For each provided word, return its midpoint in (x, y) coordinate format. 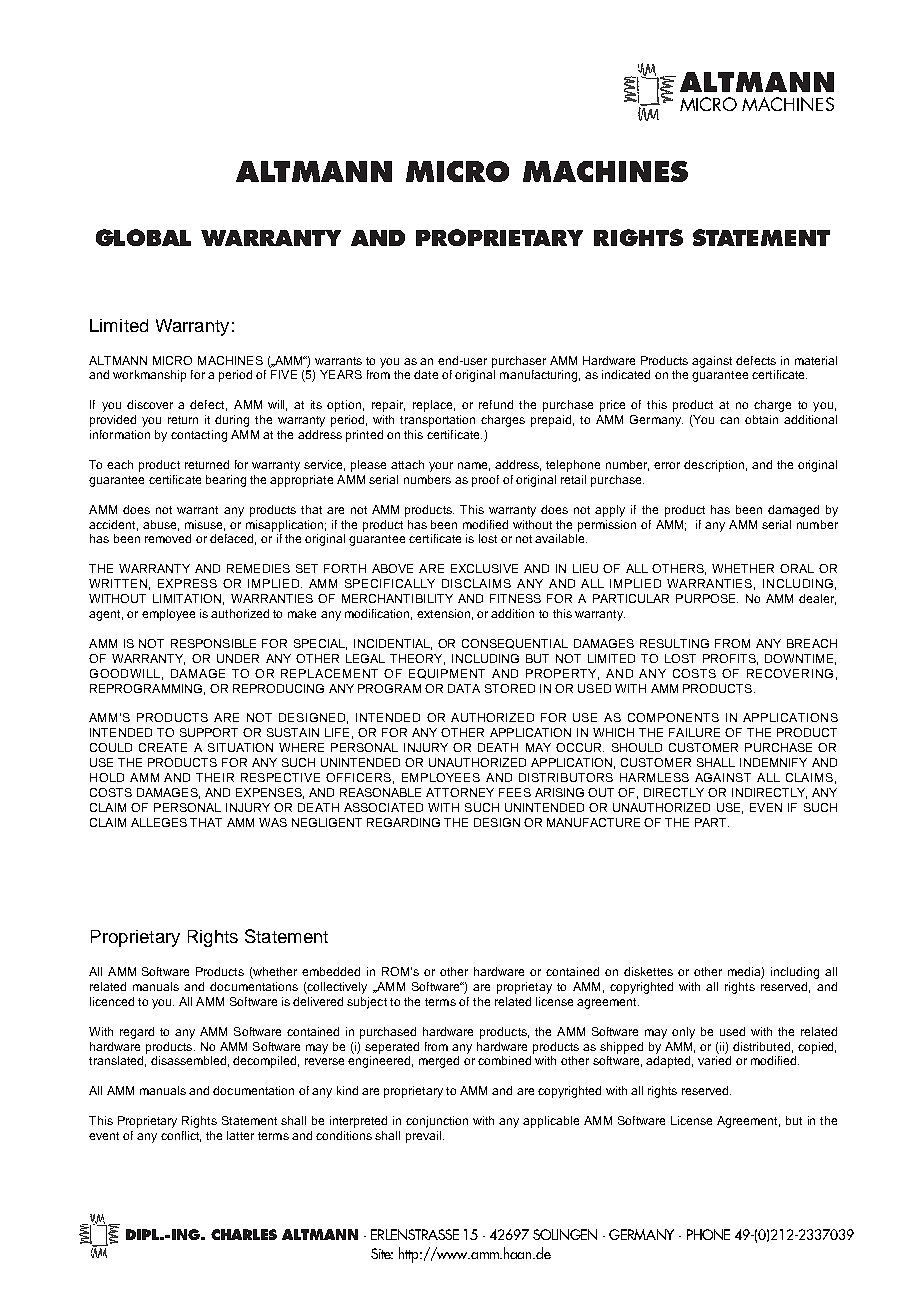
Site (382, 1253)
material (816, 360)
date (426, 374)
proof (485, 481)
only (683, 1033)
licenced (112, 1001)
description (714, 466)
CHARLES (244, 1234)
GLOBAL (143, 237)
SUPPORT (209, 732)
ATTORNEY (460, 792)
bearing (226, 481)
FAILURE (694, 732)
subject (367, 1003)
